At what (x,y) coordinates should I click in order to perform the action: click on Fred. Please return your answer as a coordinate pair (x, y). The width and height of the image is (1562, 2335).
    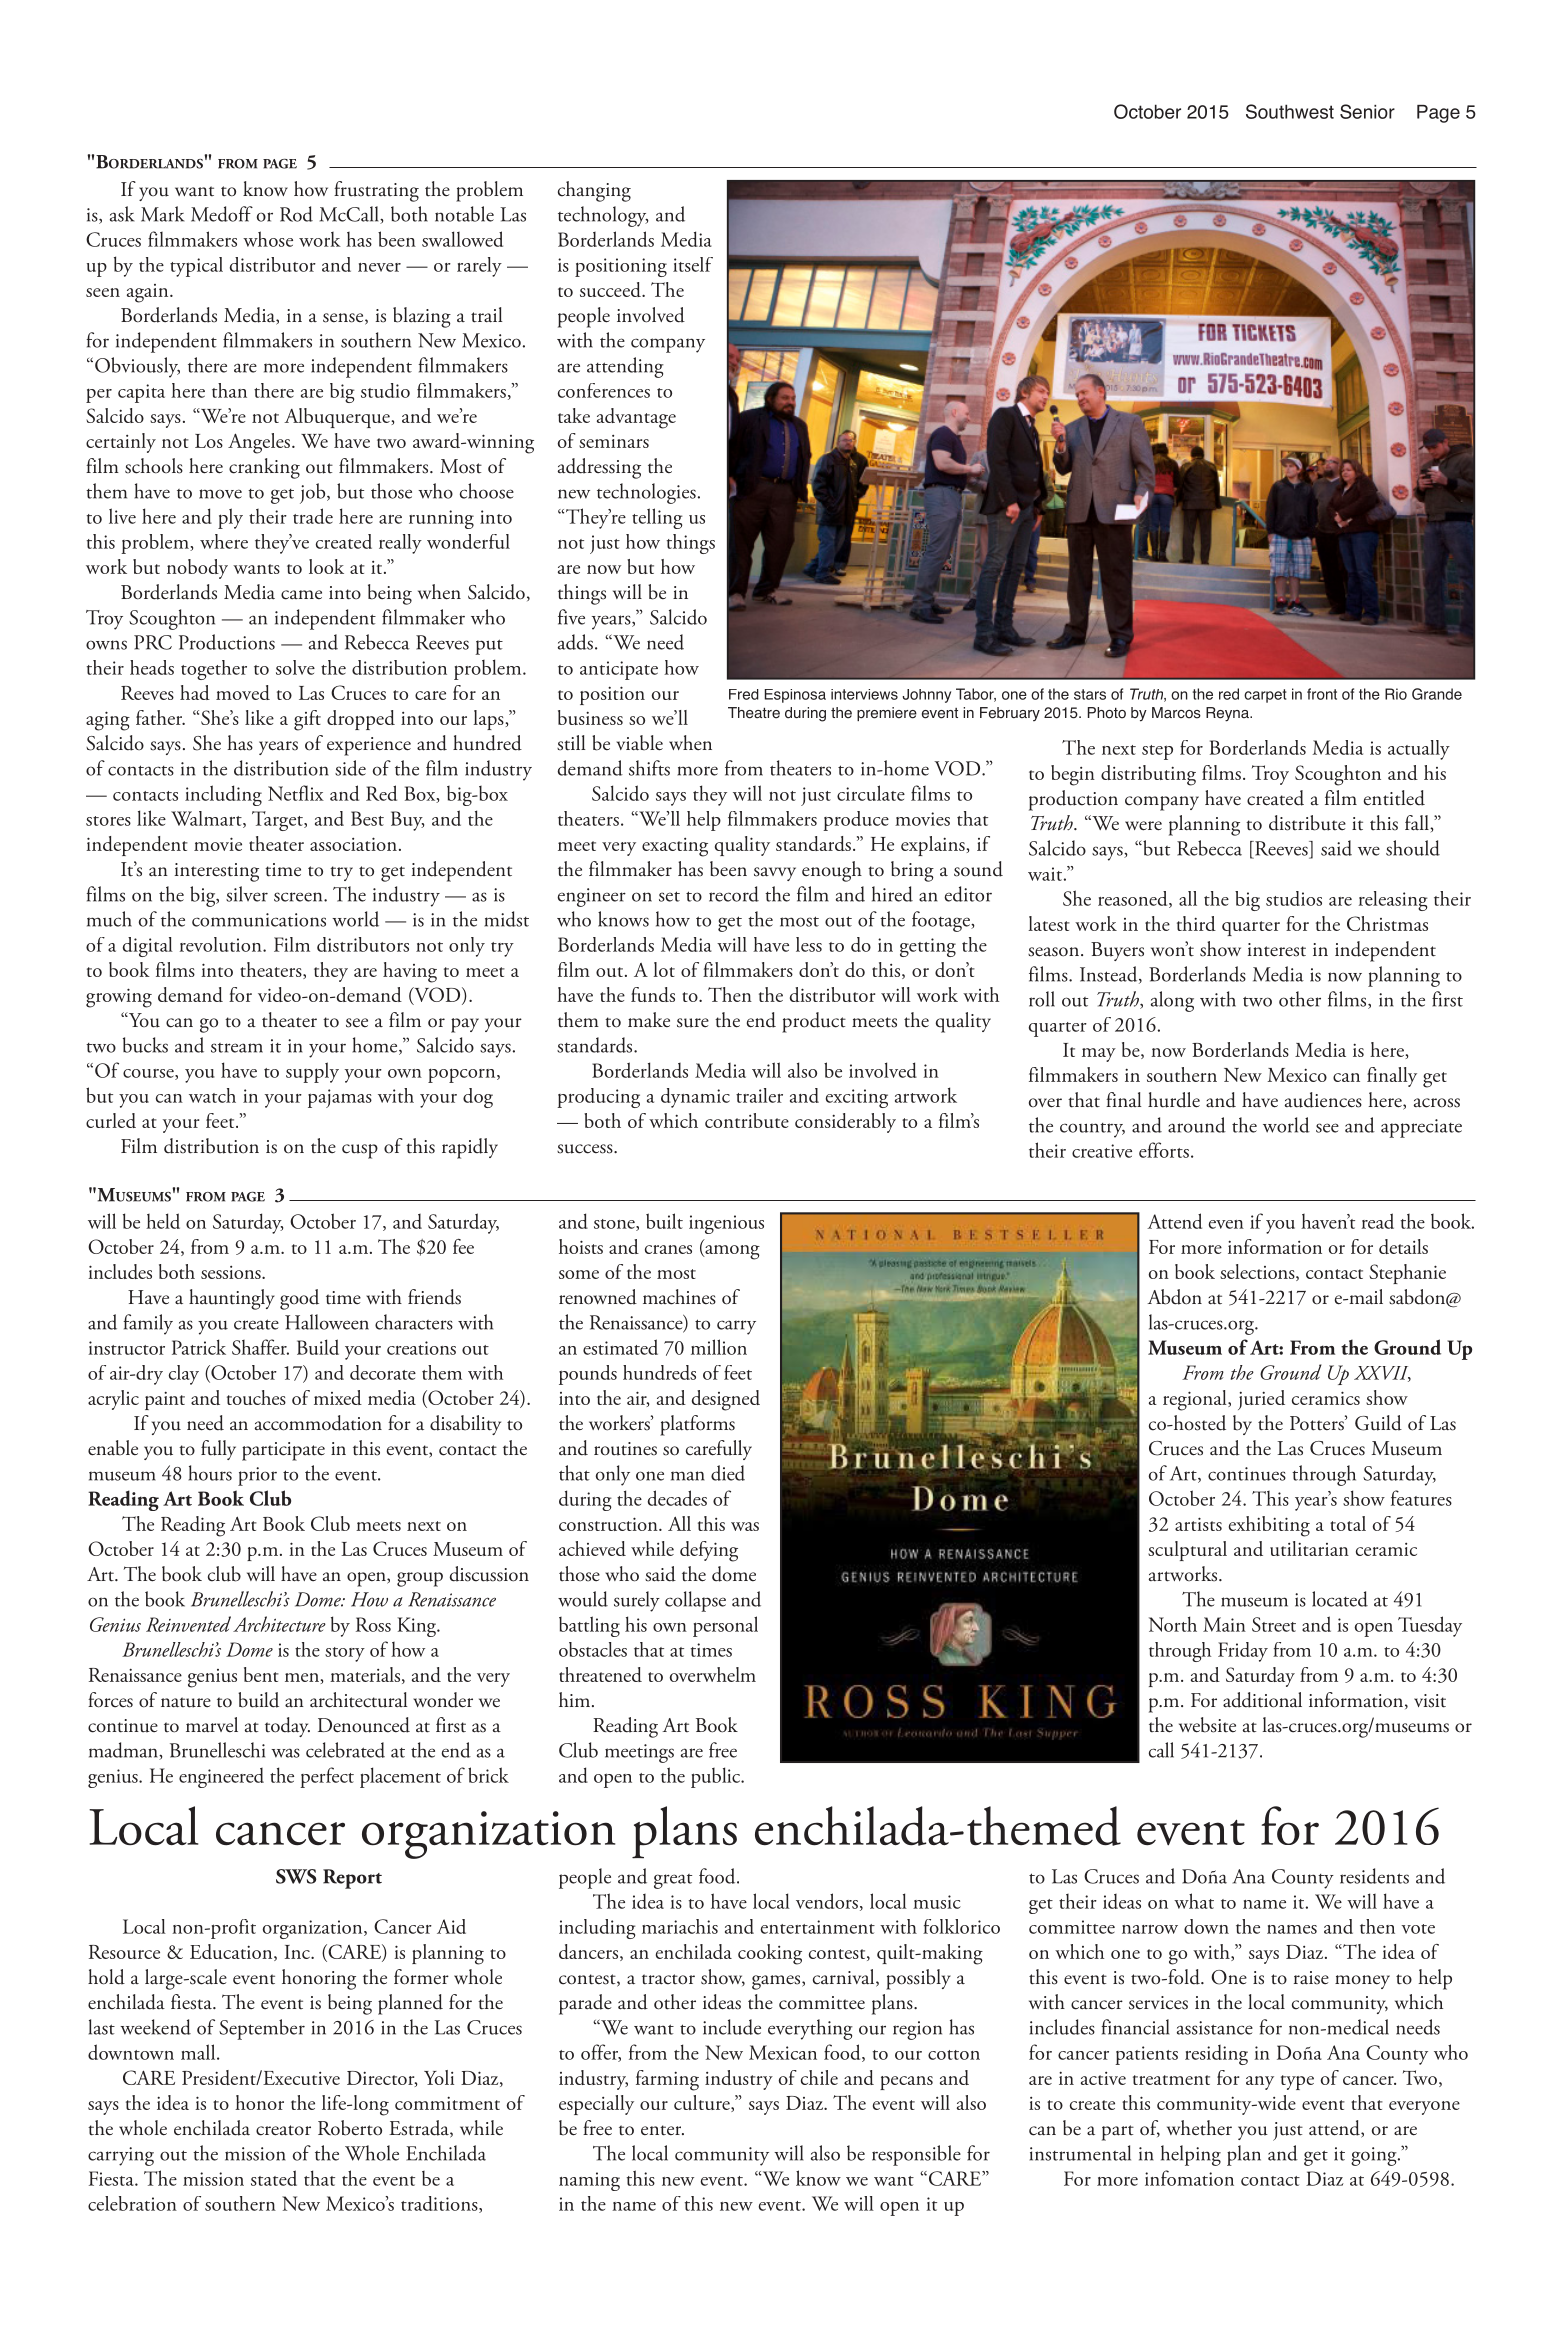
    Looking at the image, I should click on (744, 694).
